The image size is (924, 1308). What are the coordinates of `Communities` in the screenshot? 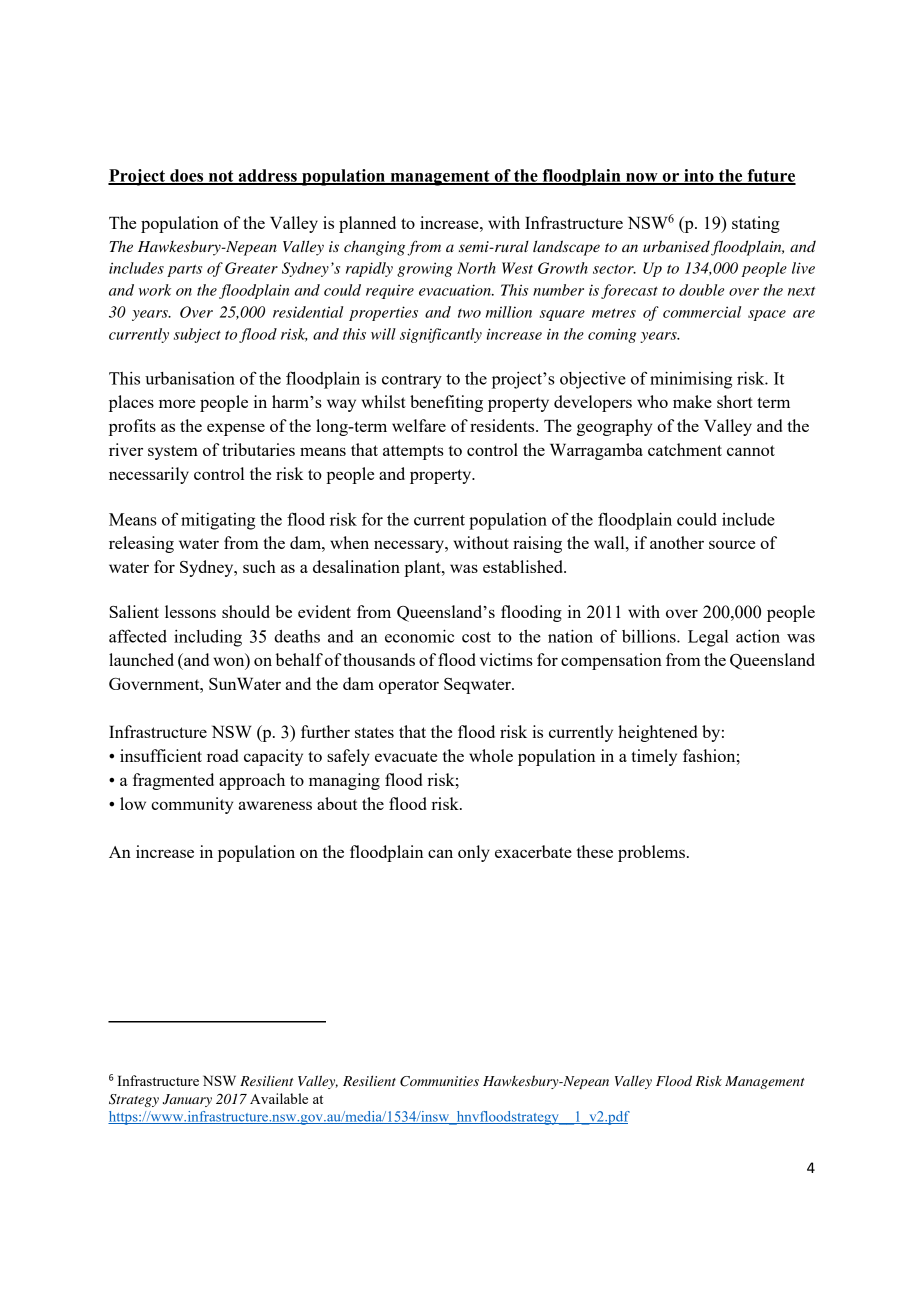 It's located at (439, 1081).
